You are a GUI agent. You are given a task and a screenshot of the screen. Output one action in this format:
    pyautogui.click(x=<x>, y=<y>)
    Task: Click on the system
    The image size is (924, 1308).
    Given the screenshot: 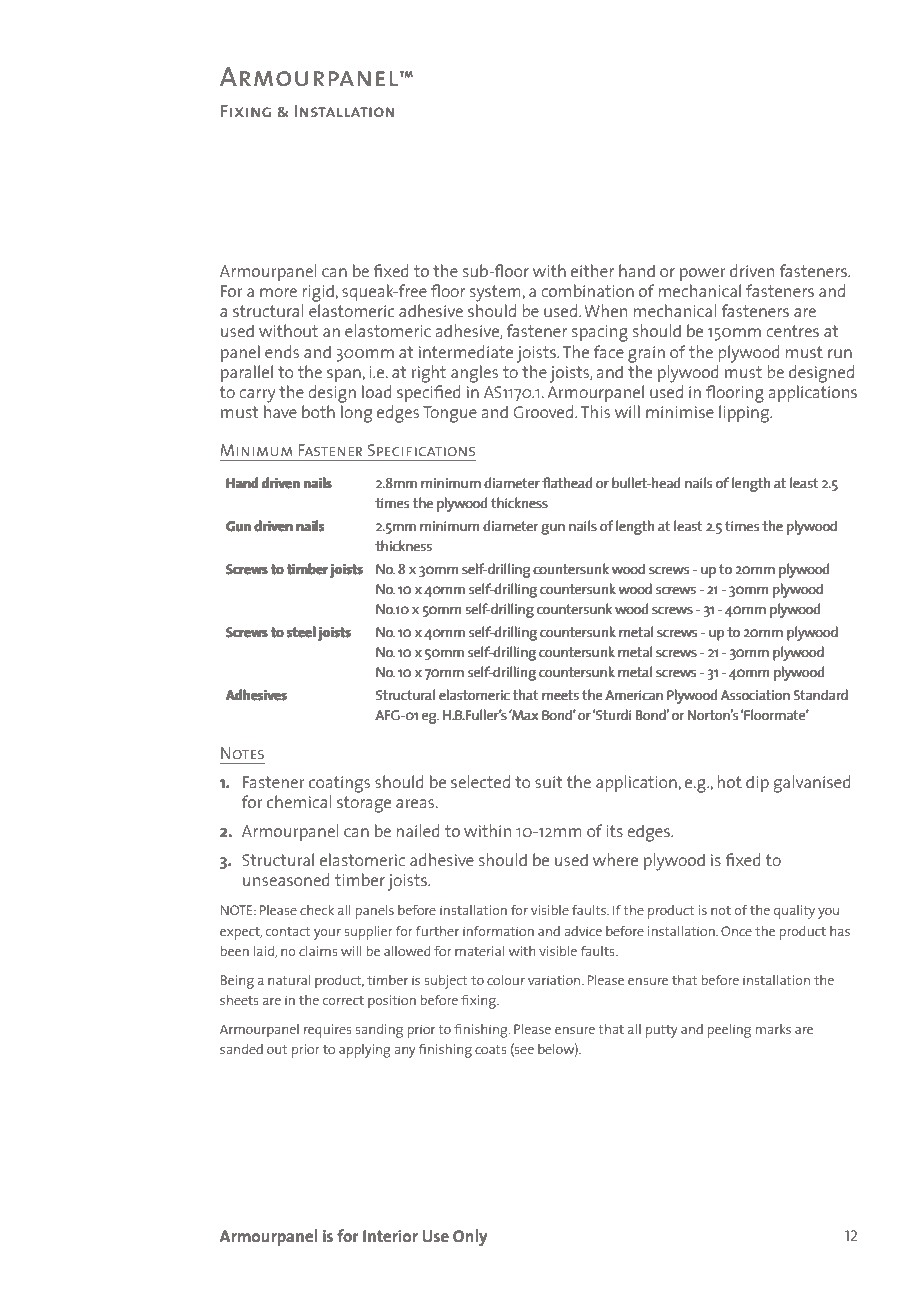 What is the action you would take?
    pyautogui.click(x=496, y=293)
